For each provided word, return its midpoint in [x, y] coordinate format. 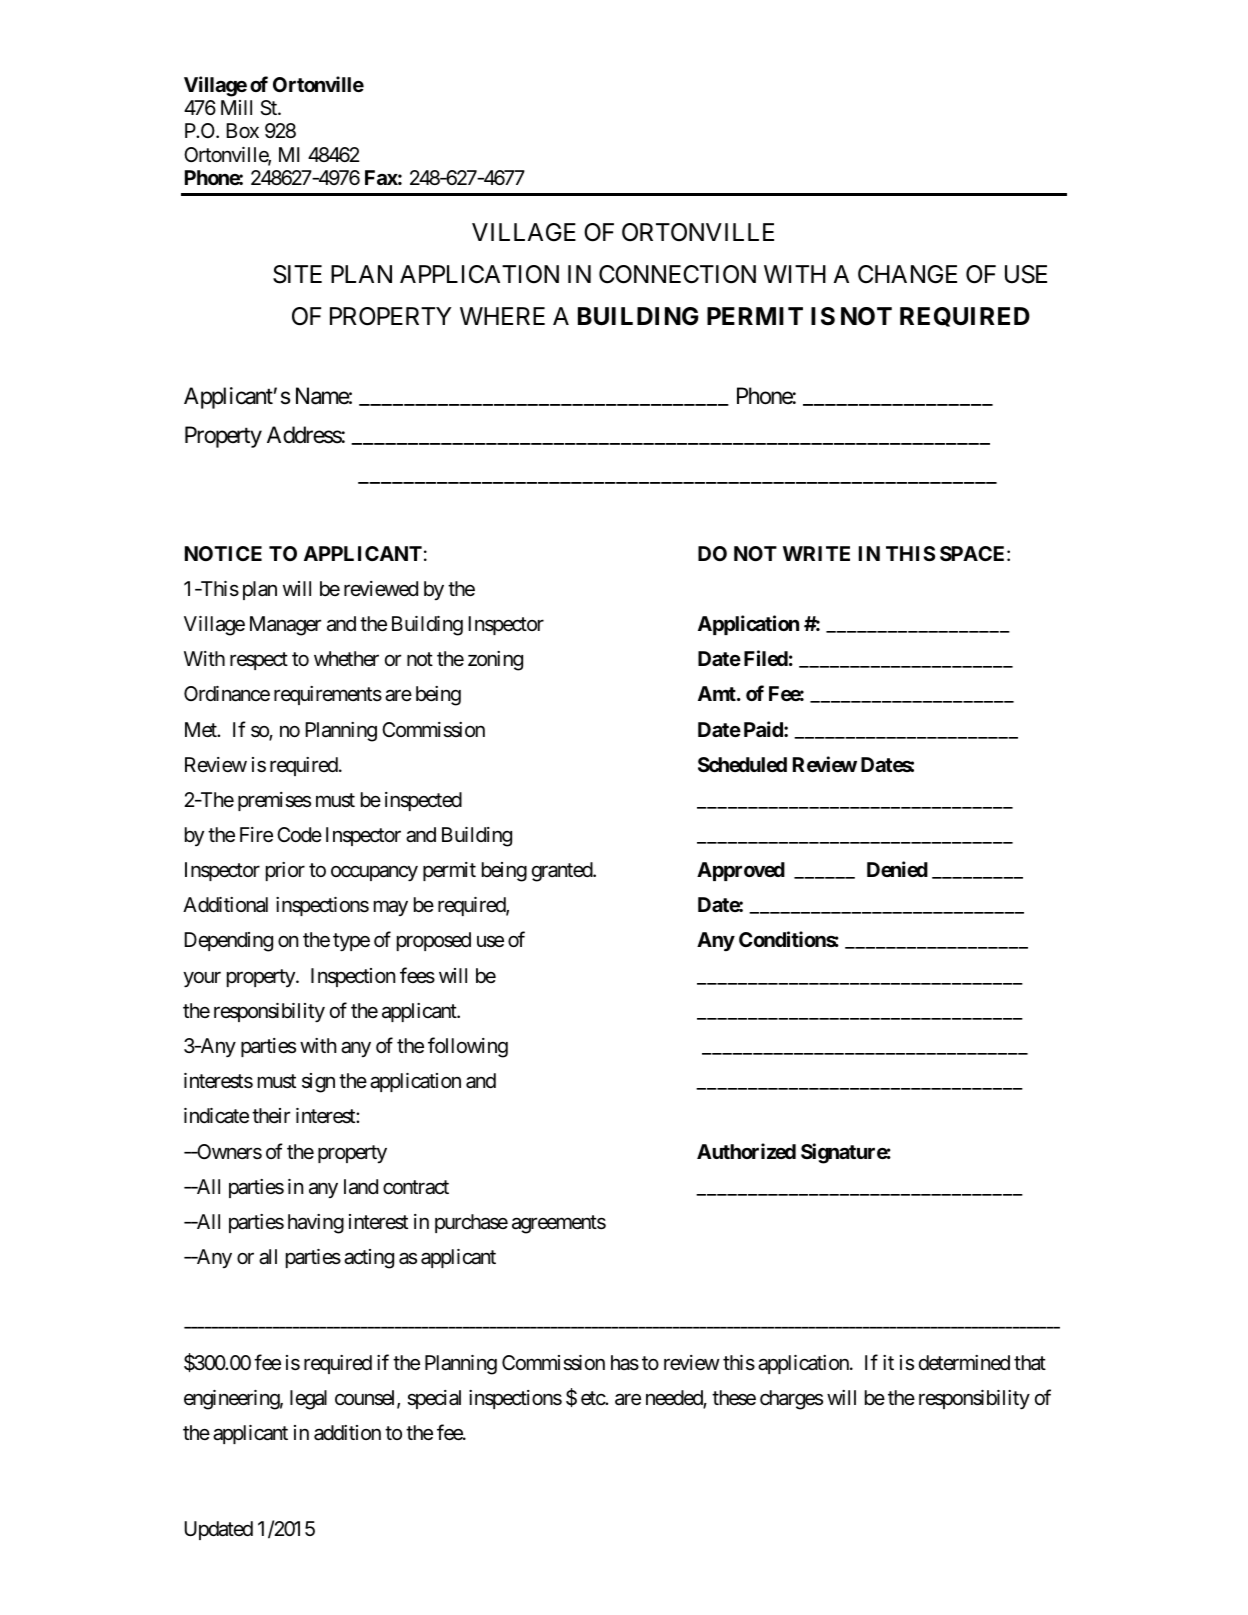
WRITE [816, 553]
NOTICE [223, 553]
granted [563, 872]
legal [308, 1400]
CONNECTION [677, 274]
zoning [495, 661]
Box [242, 130]
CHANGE [907, 274]
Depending [228, 942]
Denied [897, 869]
